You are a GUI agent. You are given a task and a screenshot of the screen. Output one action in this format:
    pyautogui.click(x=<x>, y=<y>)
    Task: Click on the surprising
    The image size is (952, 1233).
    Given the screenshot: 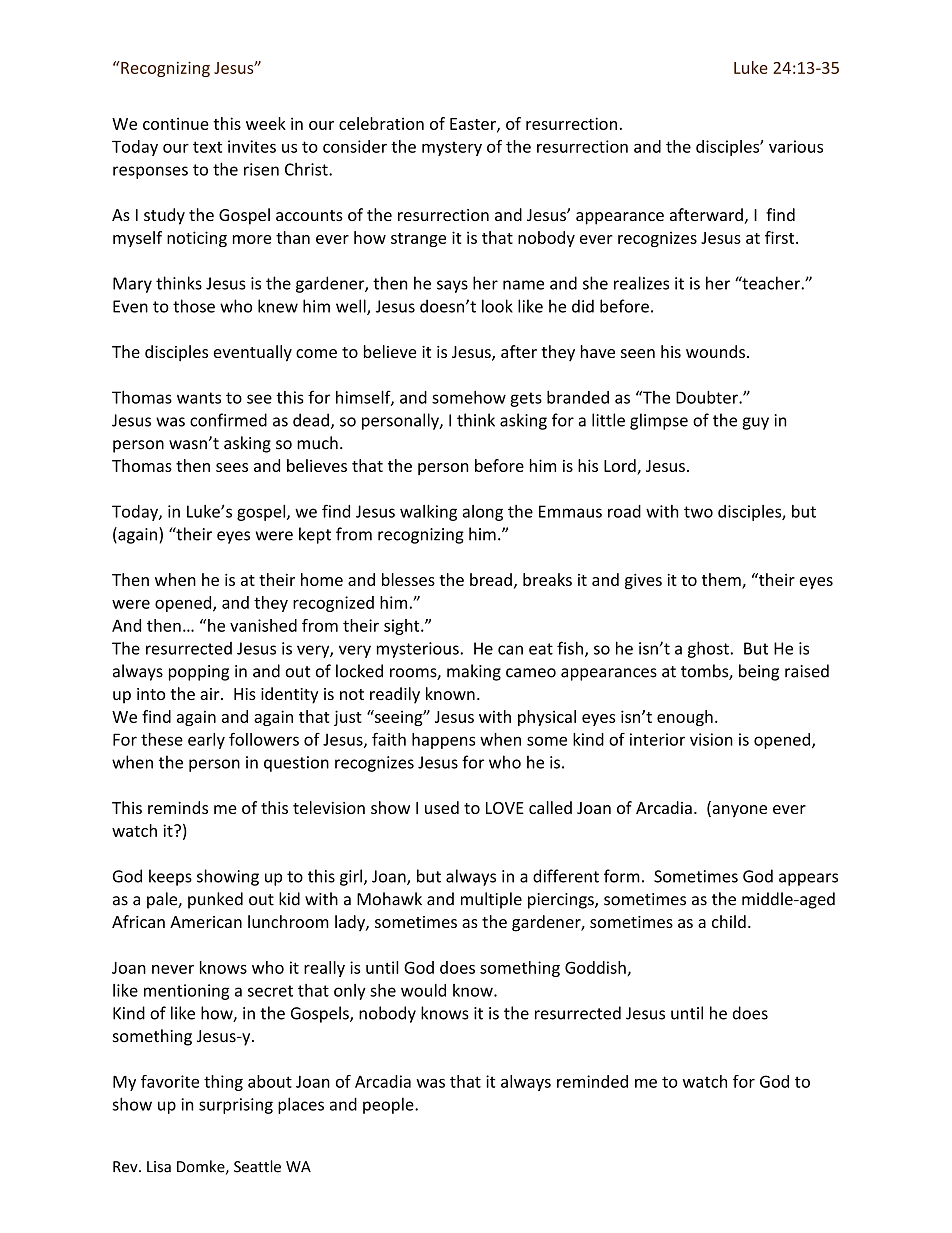 What is the action you would take?
    pyautogui.click(x=236, y=1106)
